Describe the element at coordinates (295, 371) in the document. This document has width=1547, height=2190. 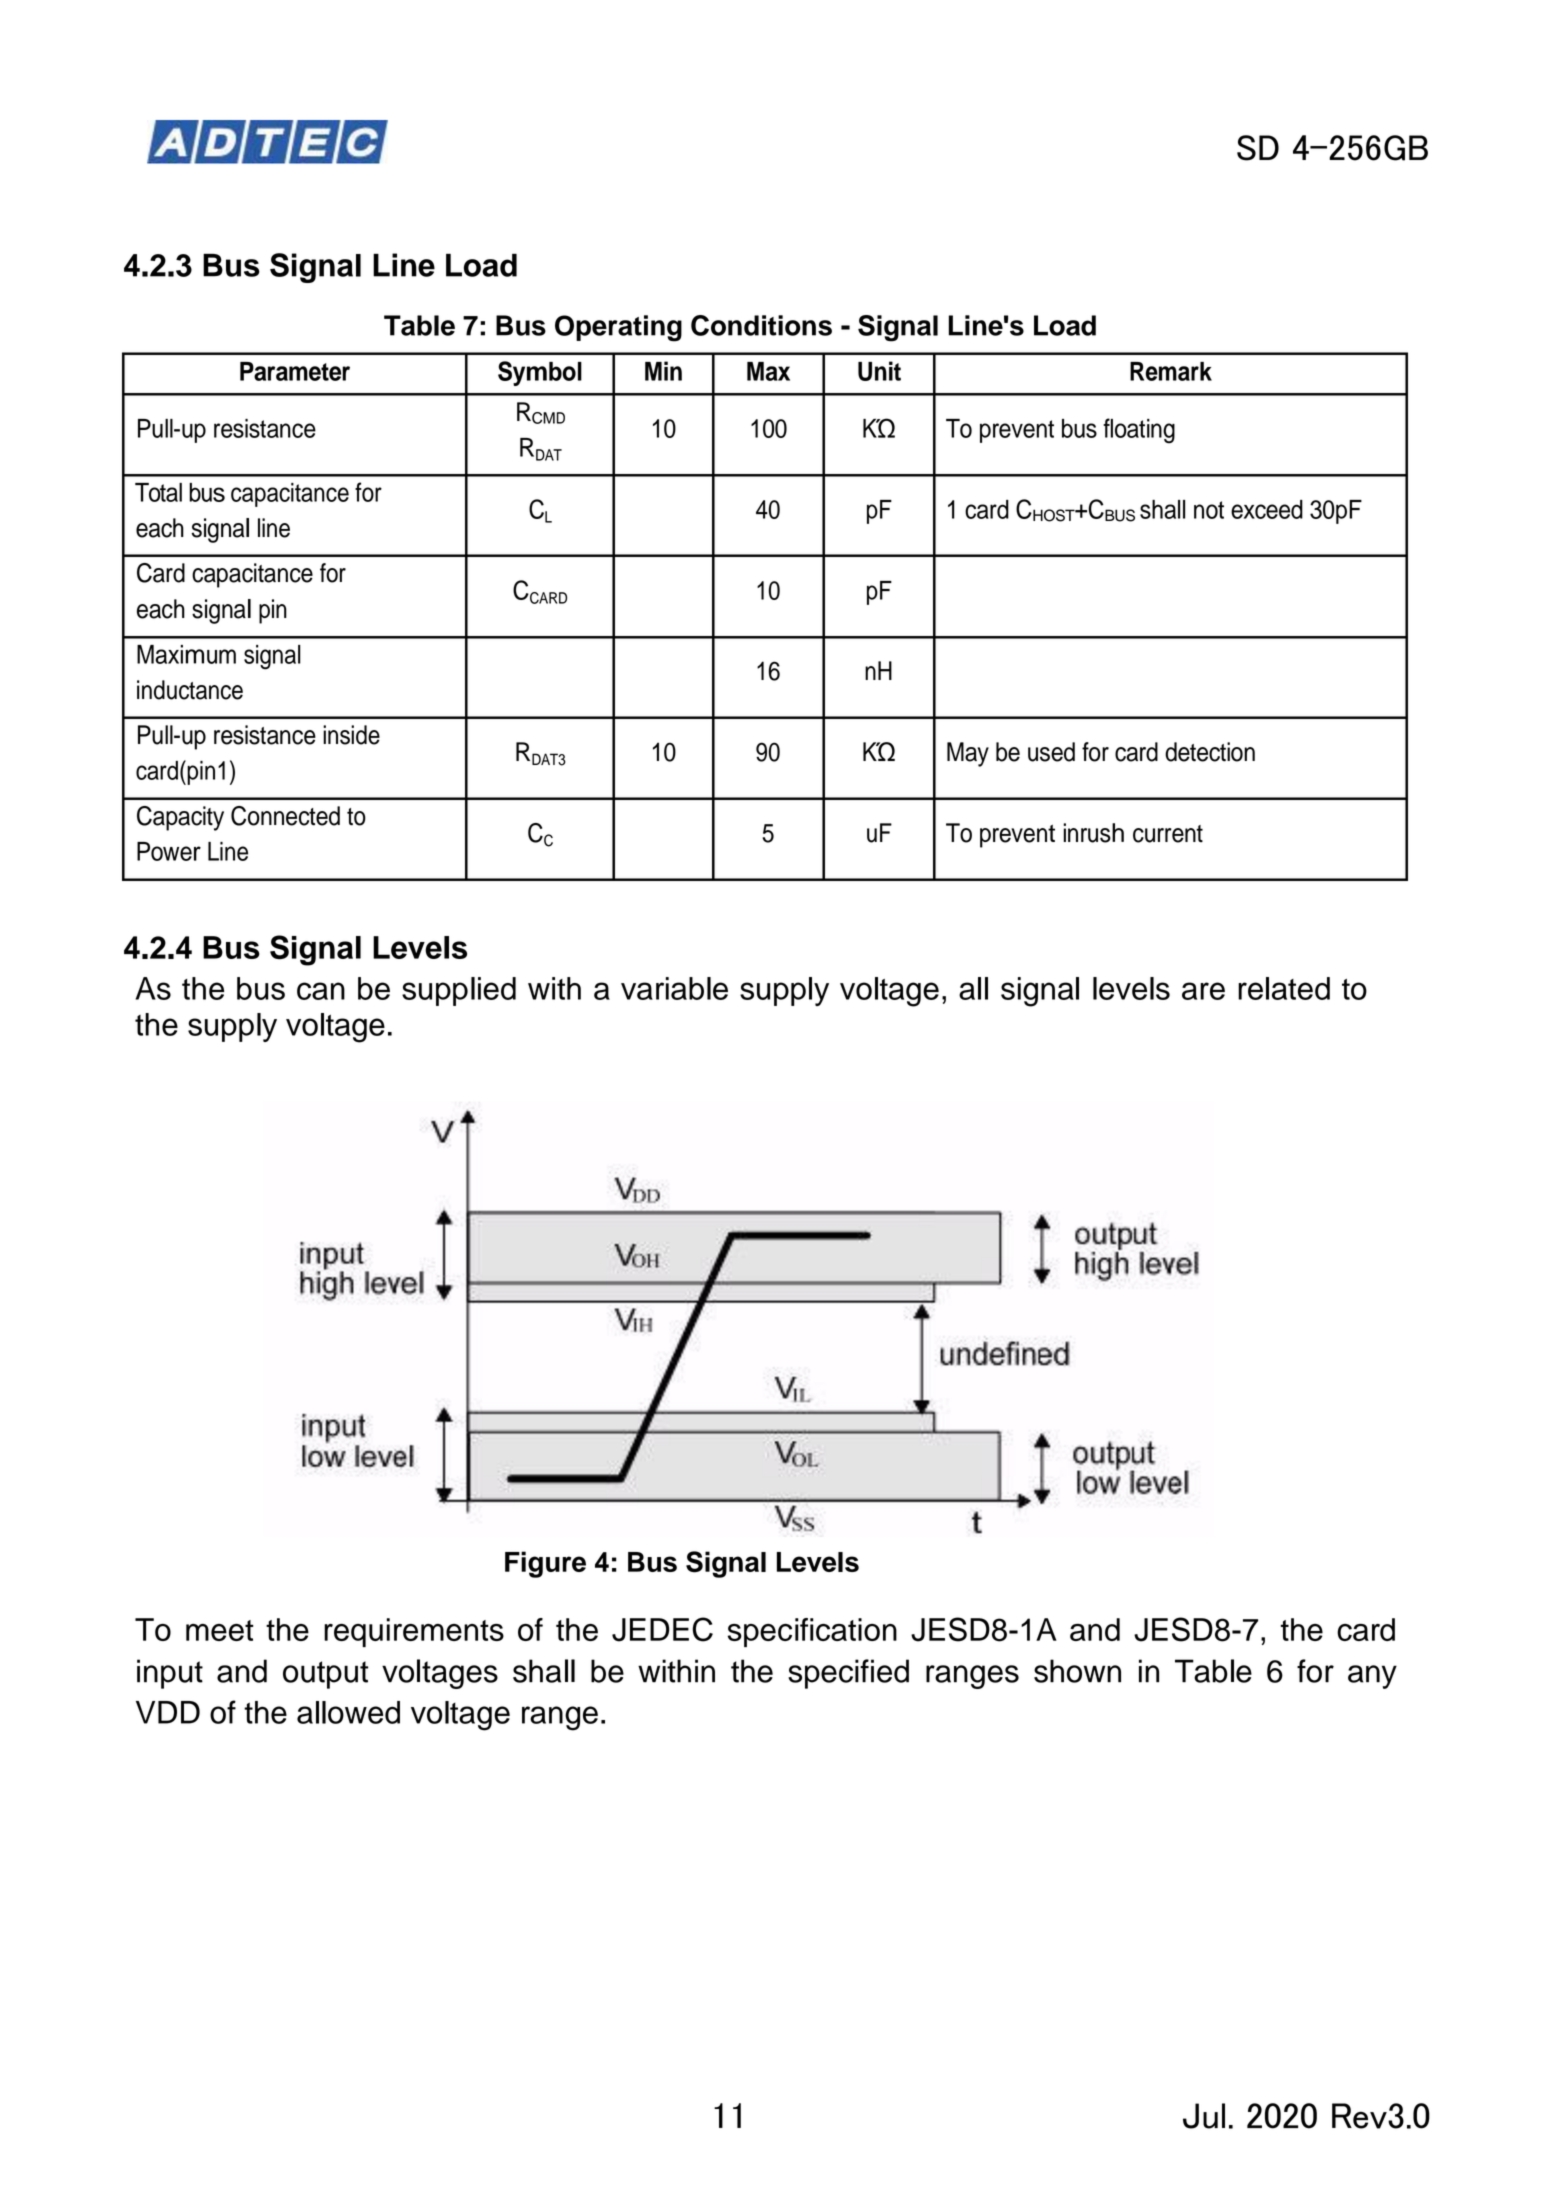
I see `Parameter` at that location.
